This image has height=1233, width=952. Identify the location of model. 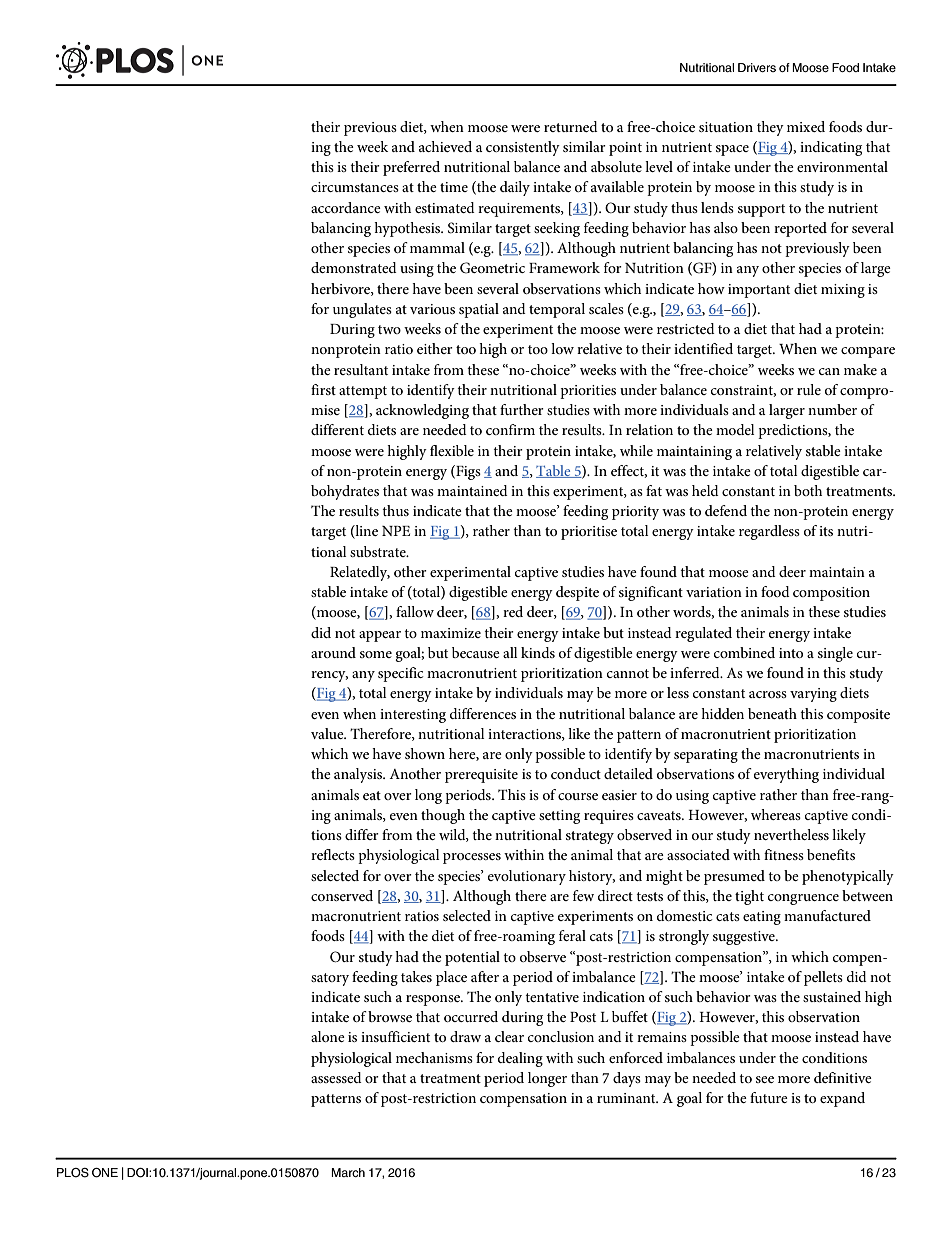
(735, 429).
